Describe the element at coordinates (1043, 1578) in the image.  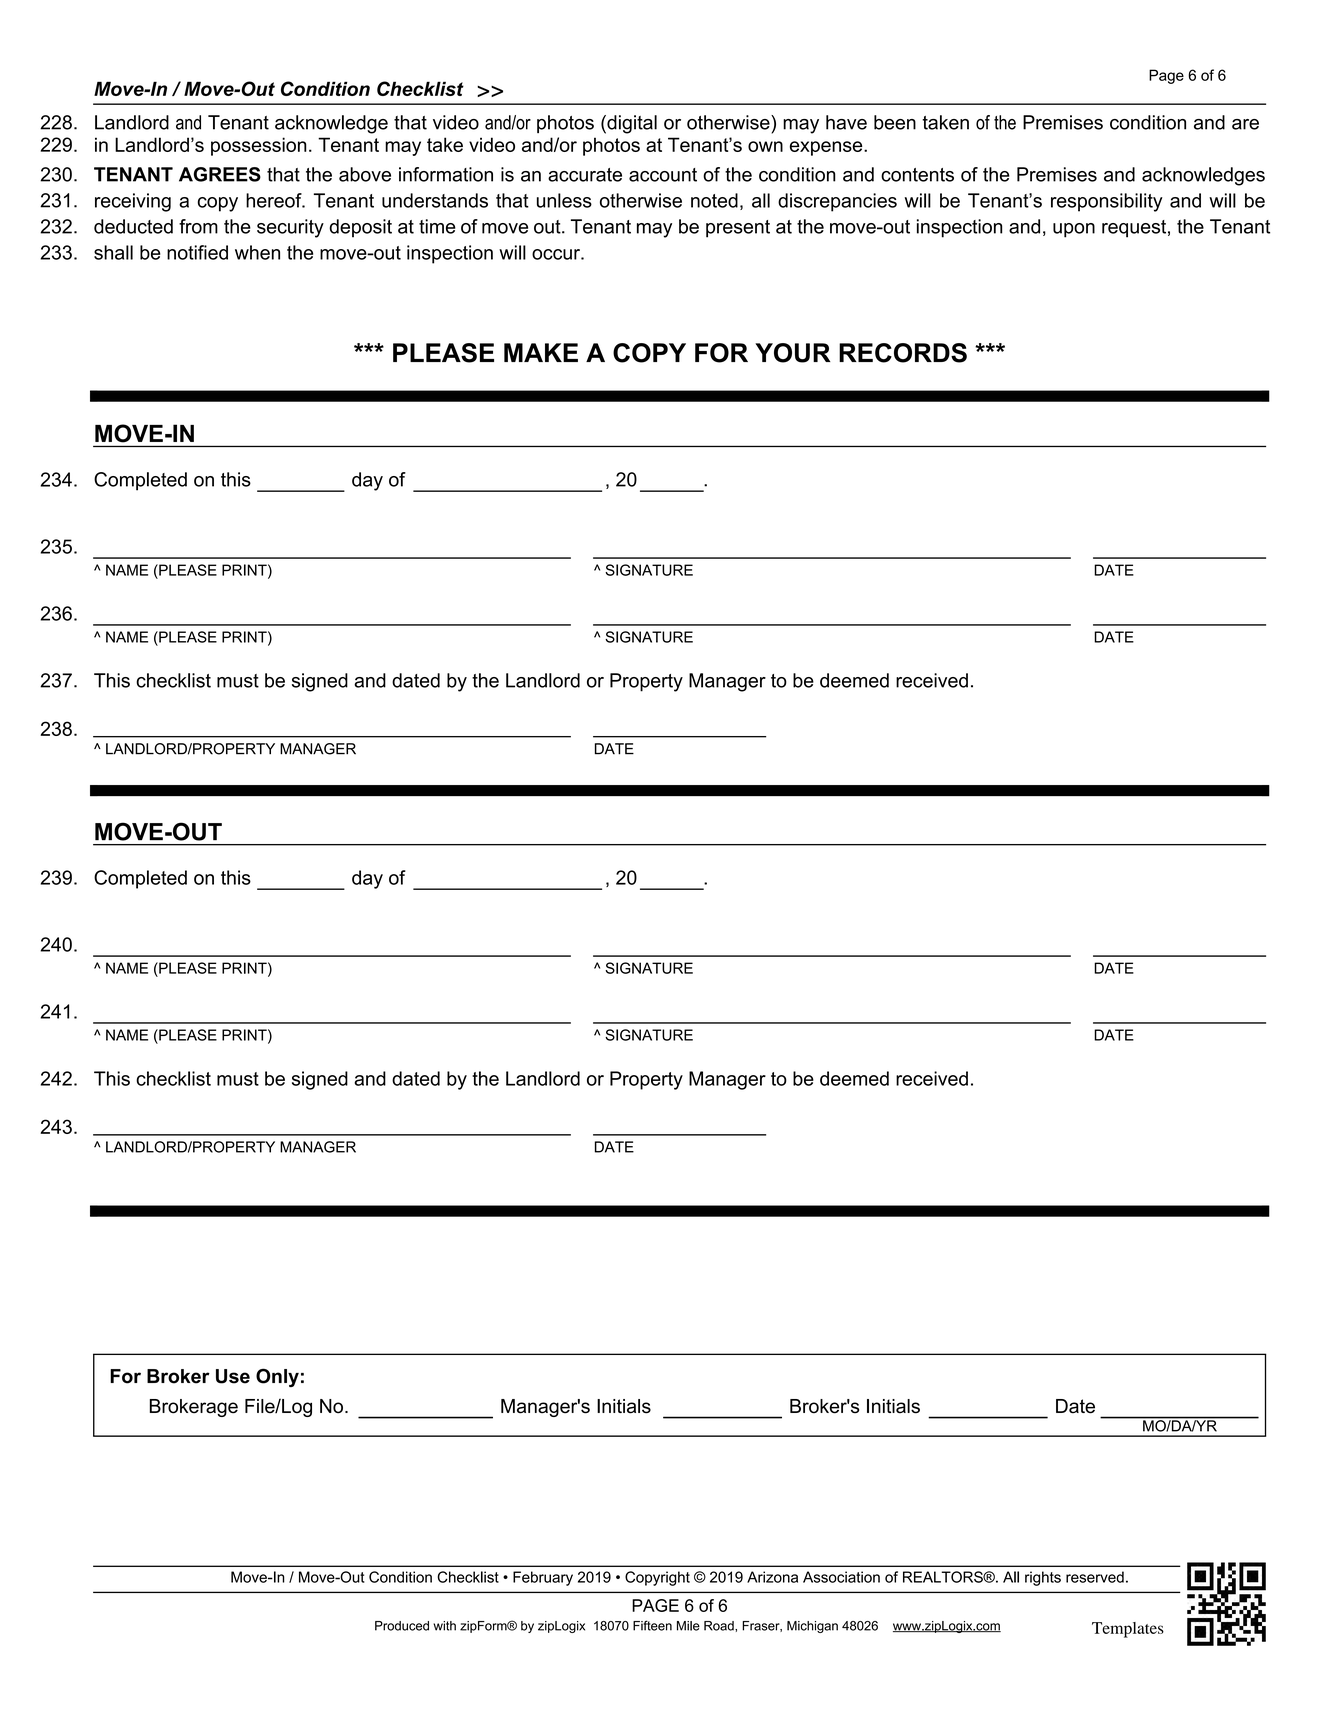
I see `rights` at that location.
